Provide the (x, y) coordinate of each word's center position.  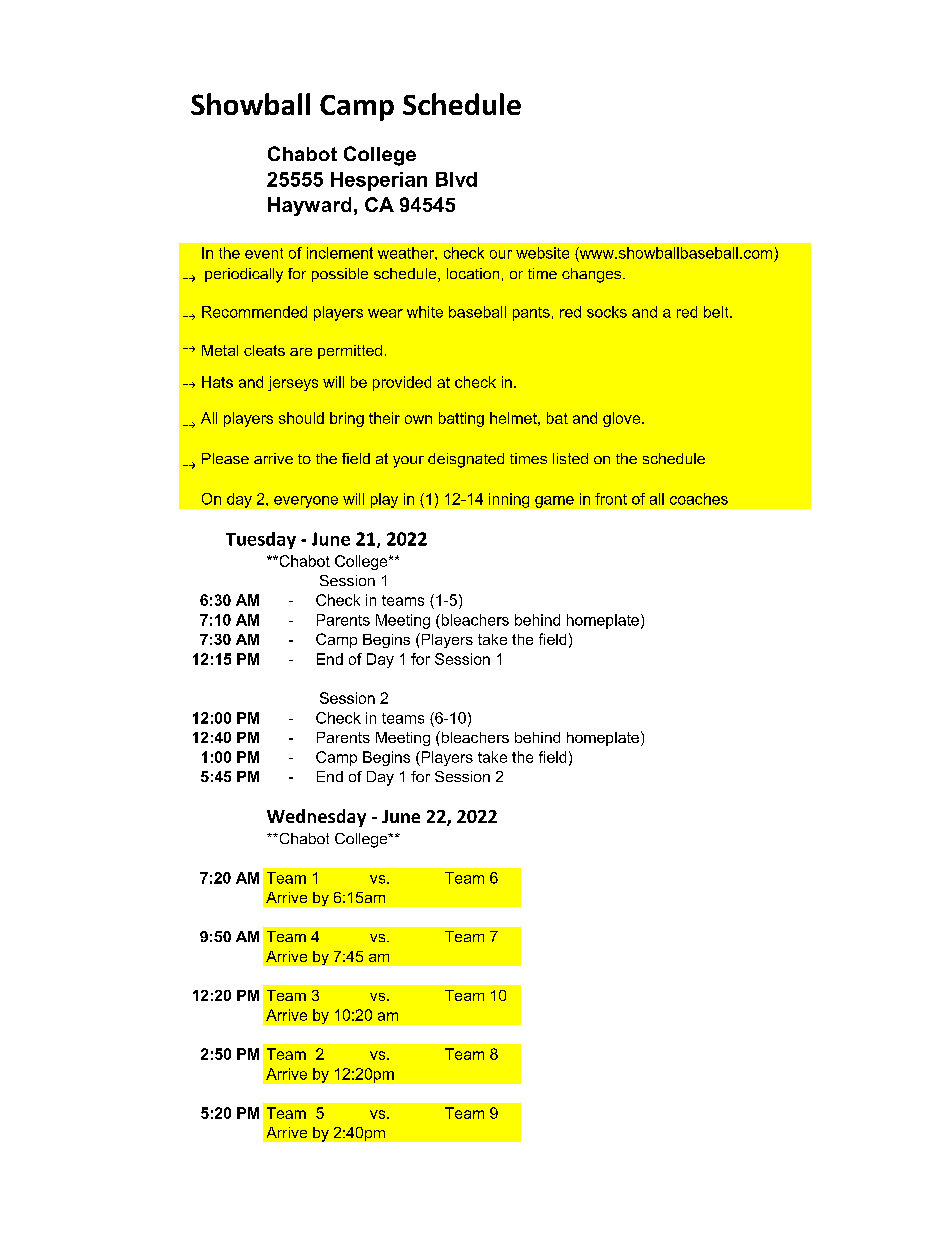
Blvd (456, 179)
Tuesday (261, 540)
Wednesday (316, 818)
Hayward (309, 206)
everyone (306, 502)
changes (593, 275)
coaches (699, 499)
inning (509, 500)
